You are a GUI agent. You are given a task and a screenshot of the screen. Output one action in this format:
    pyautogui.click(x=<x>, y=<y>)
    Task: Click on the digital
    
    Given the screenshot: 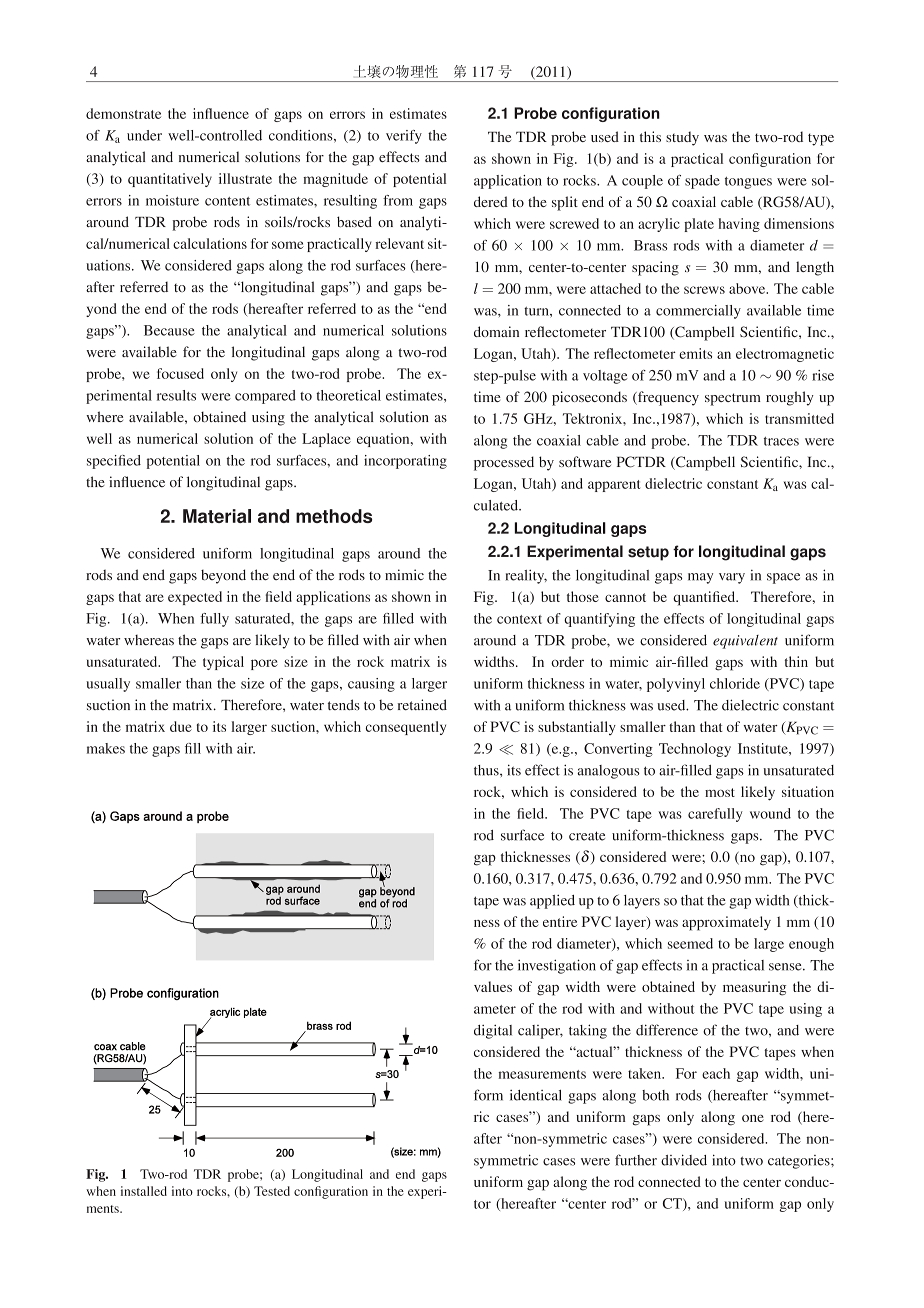 What is the action you would take?
    pyautogui.click(x=493, y=1032)
